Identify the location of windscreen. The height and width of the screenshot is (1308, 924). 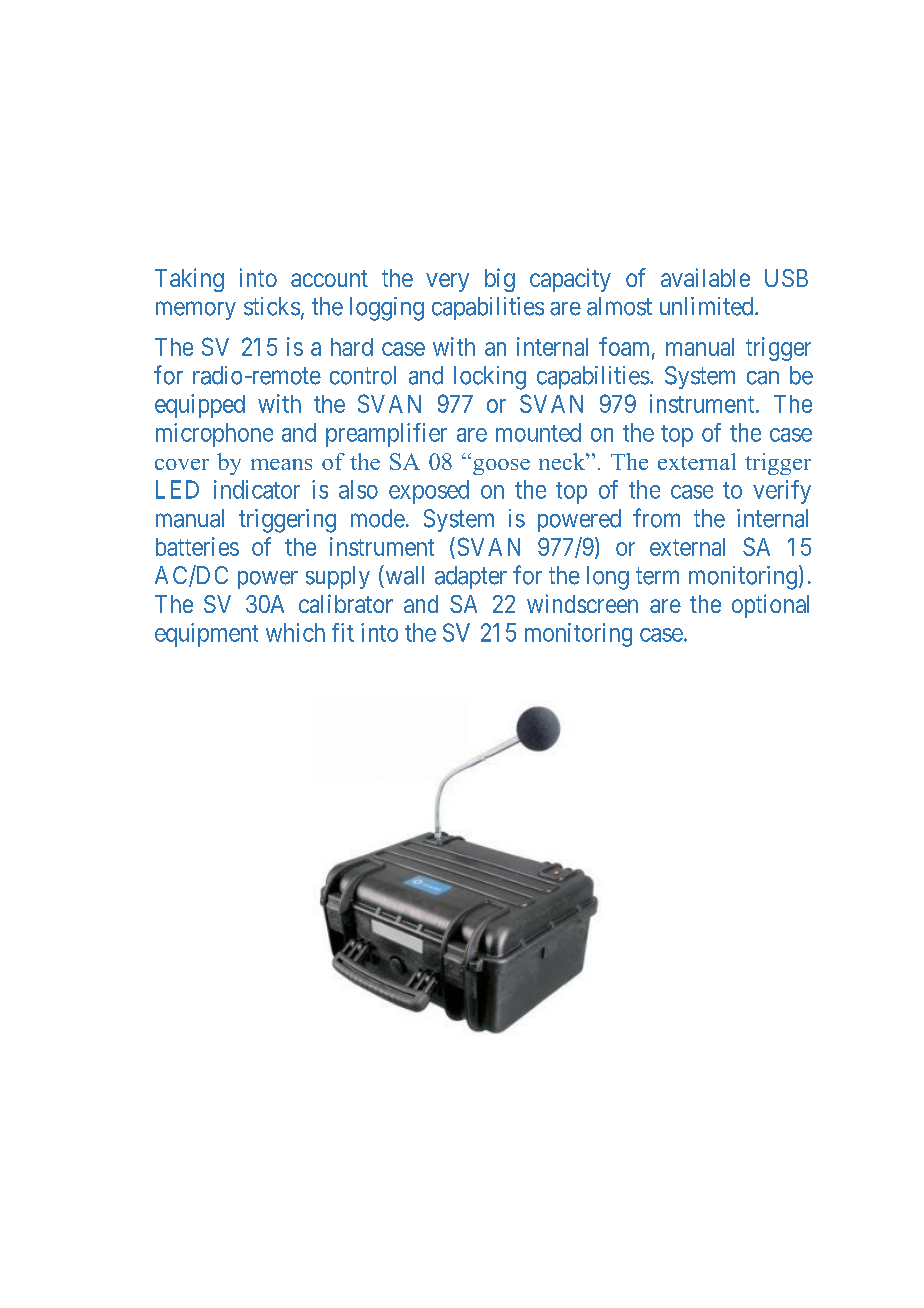
(582, 603).
